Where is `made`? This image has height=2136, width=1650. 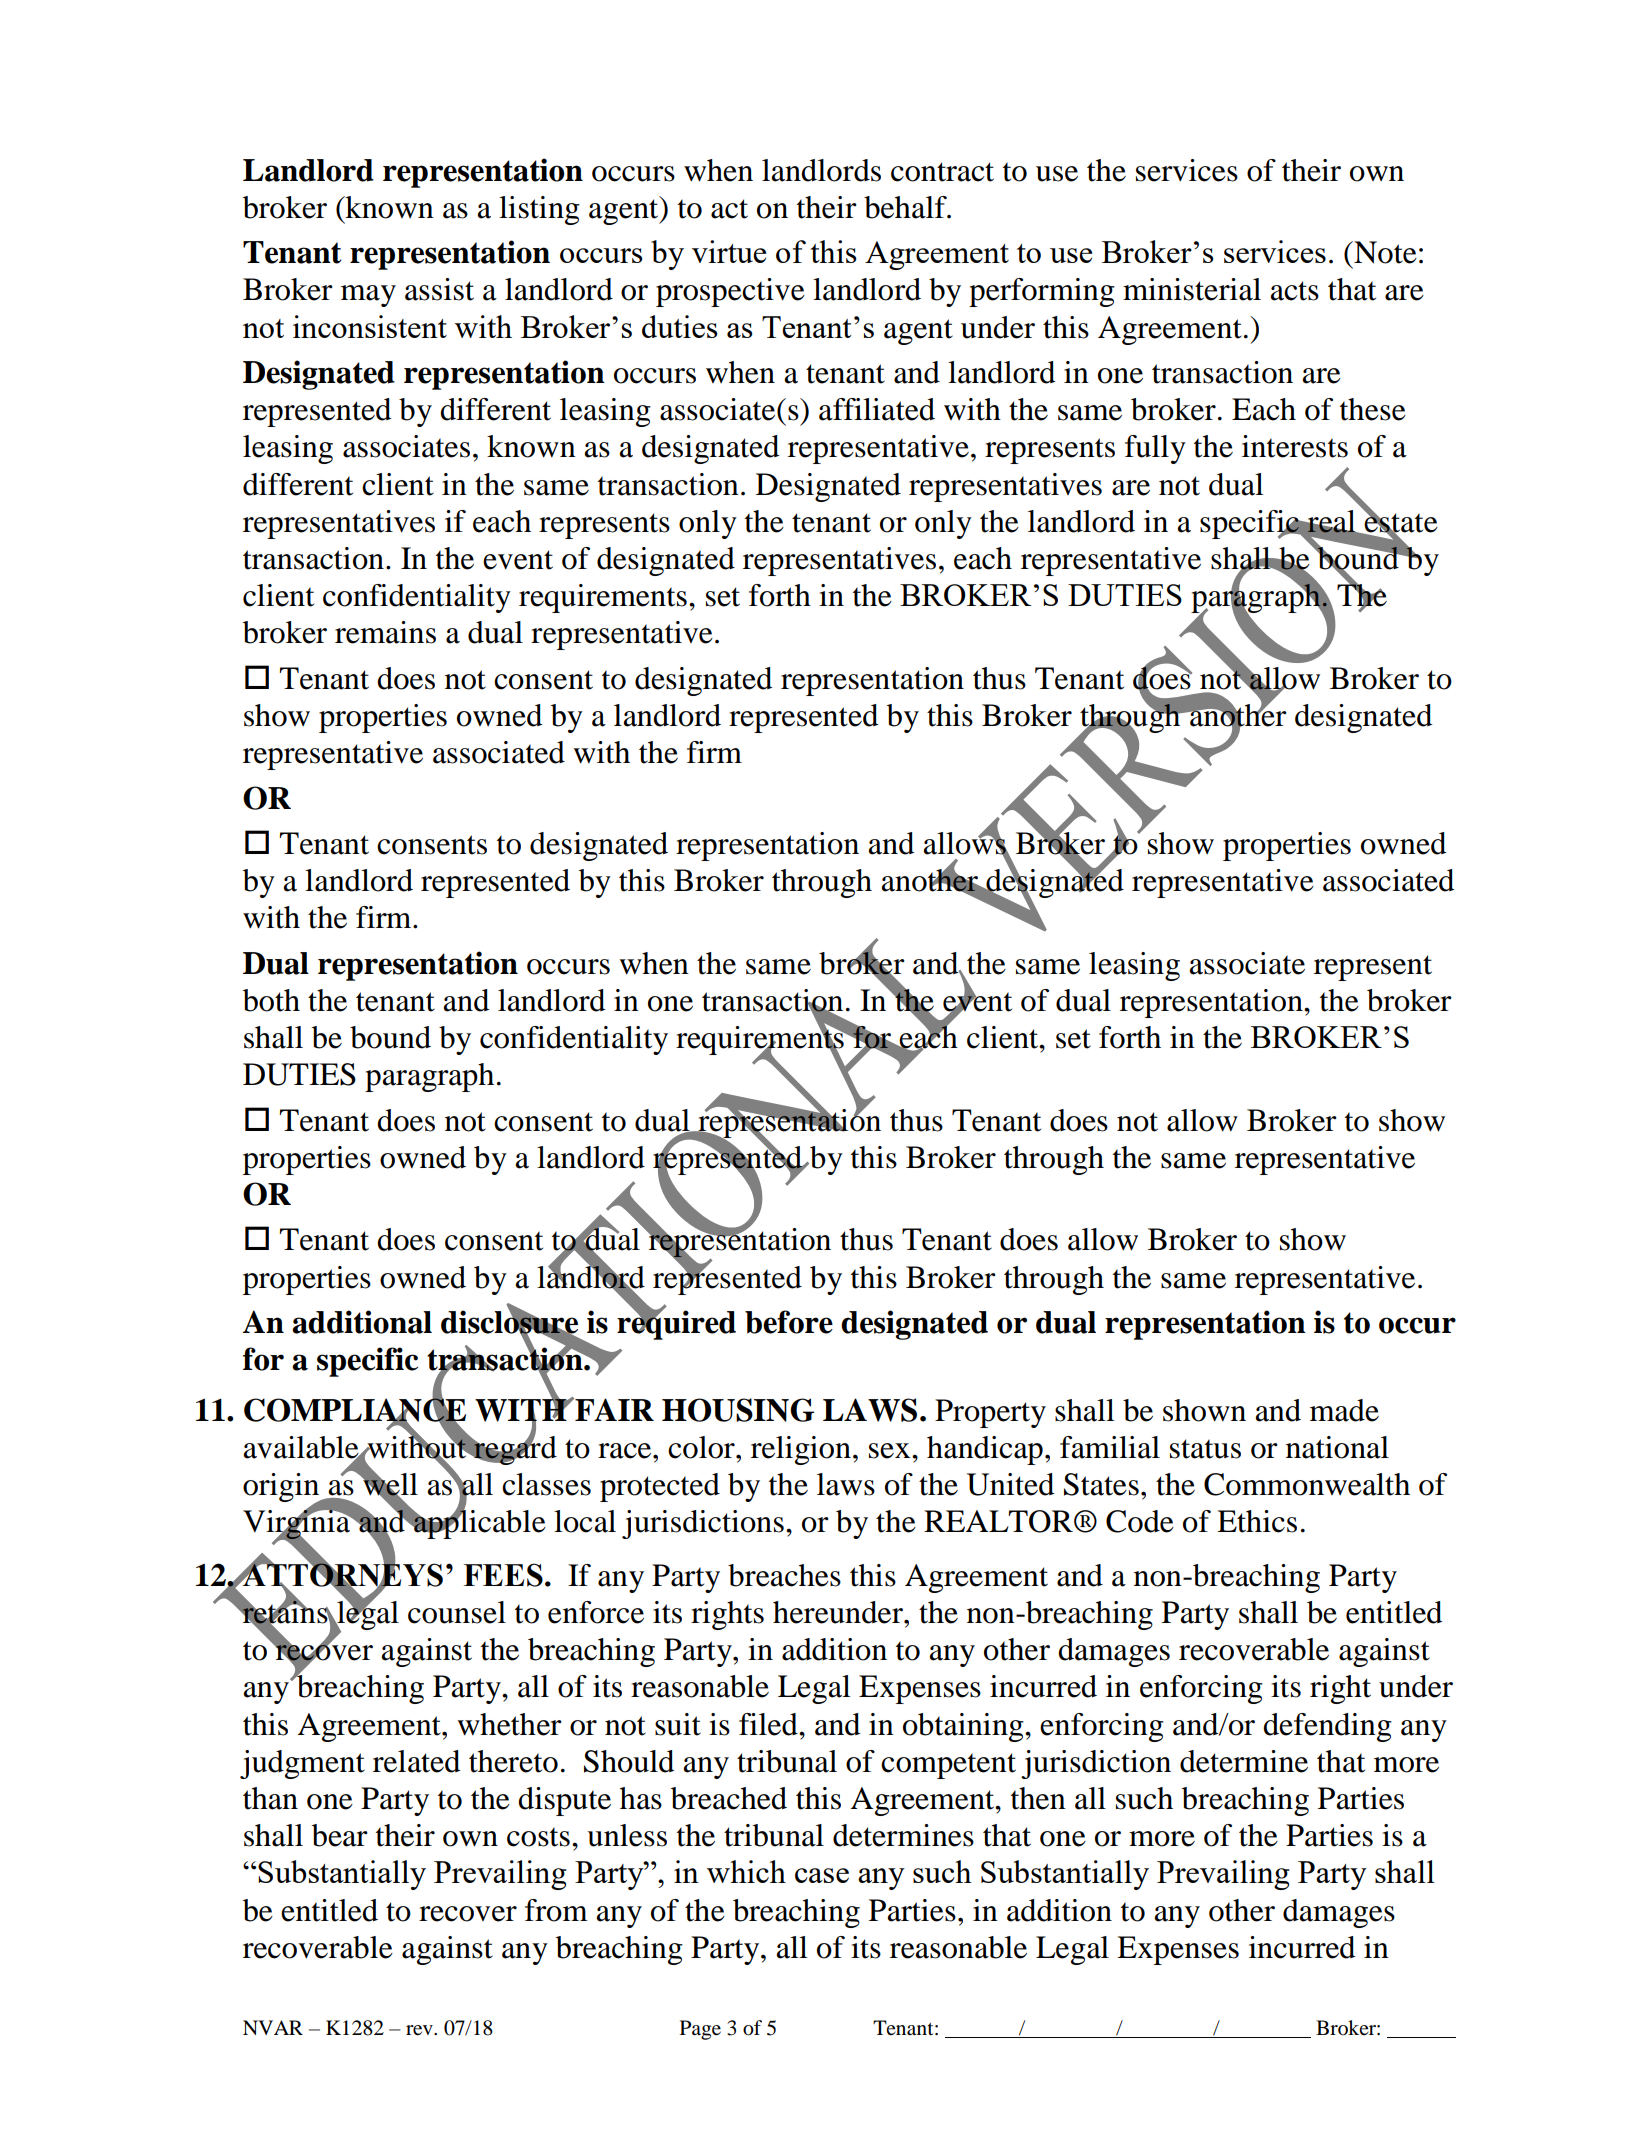
made is located at coordinates (1344, 1410).
